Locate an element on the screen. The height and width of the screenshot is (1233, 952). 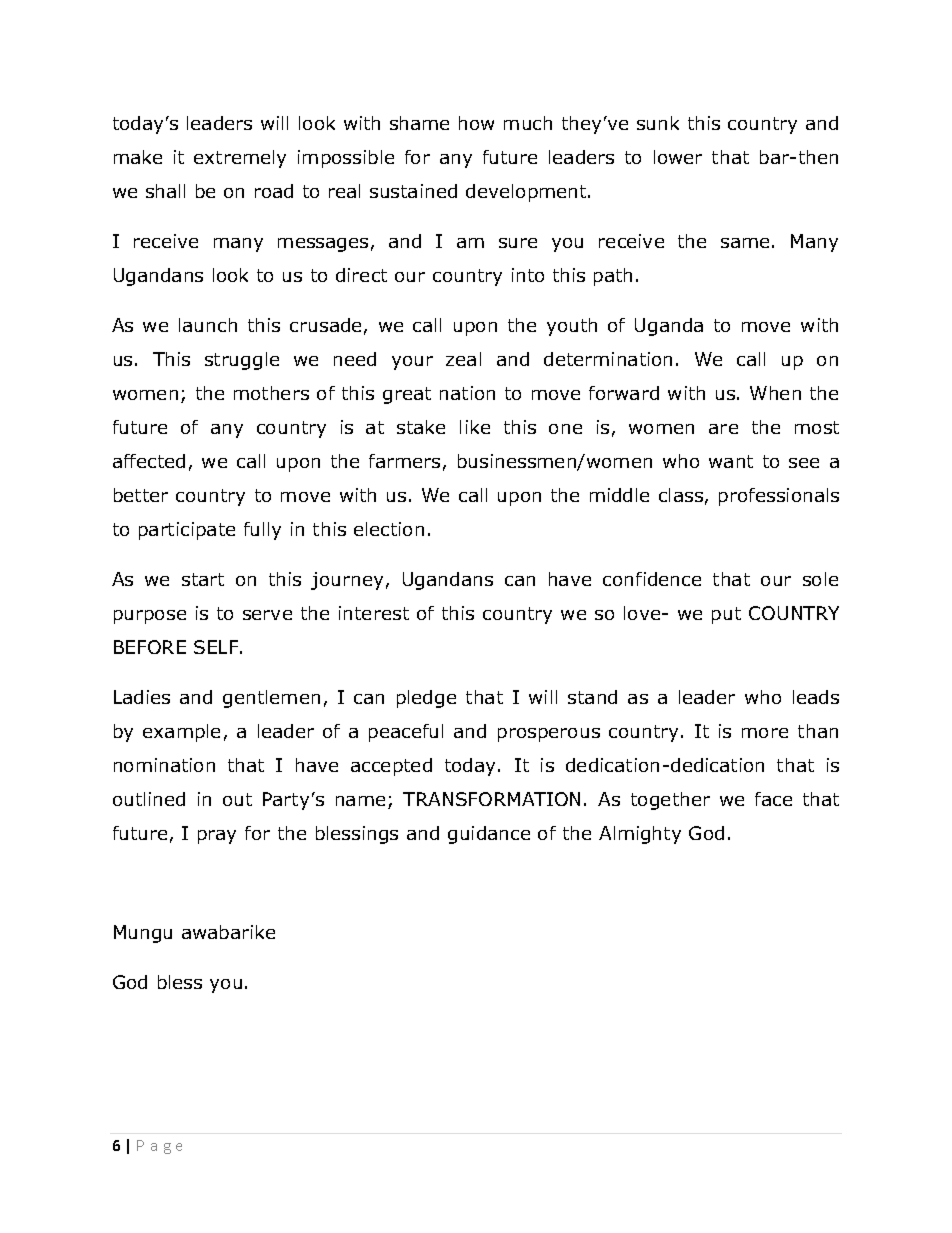
Mungu is located at coordinates (143, 934).
